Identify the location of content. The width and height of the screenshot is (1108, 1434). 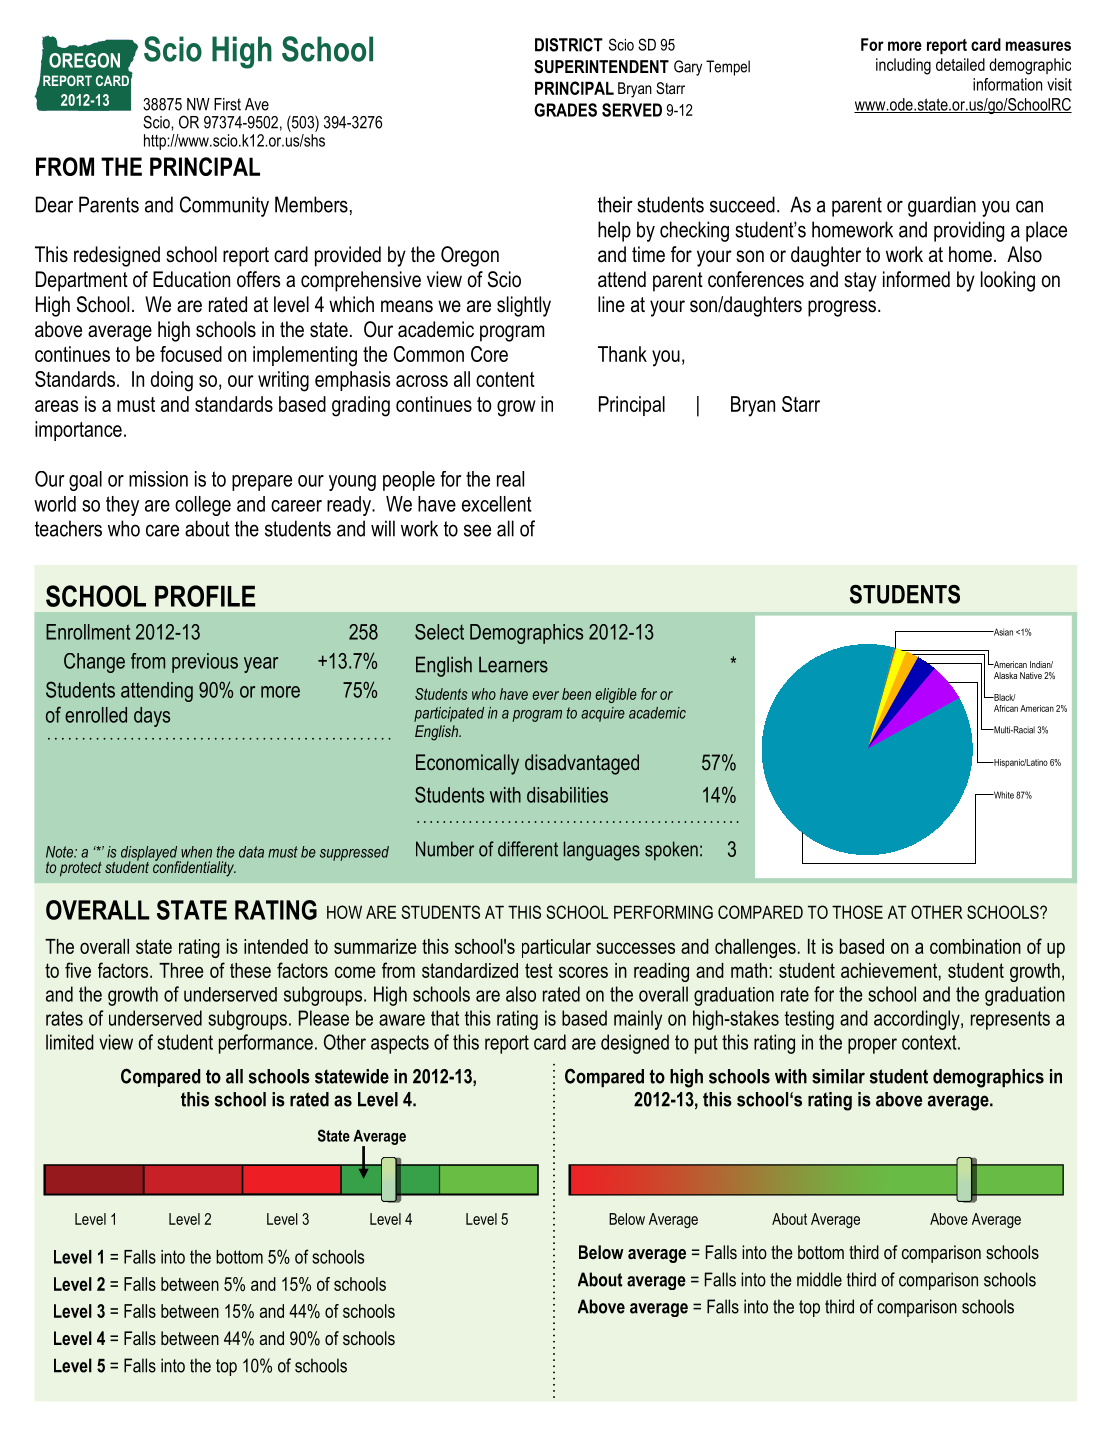
(505, 379).
